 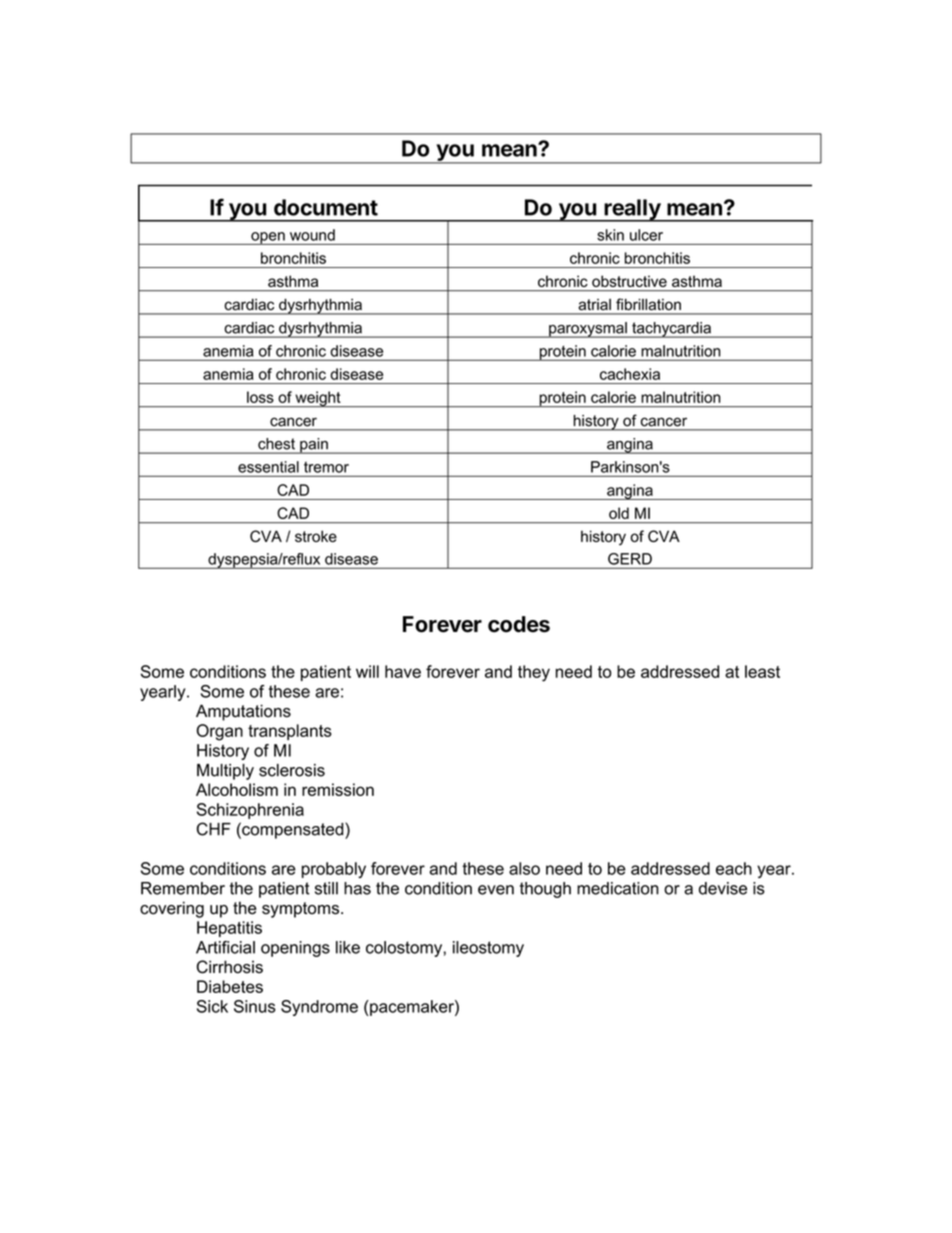 What do you see at coordinates (646, 235) in the screenshot?
I see `ulcer` at bounding box center [646, 235].
